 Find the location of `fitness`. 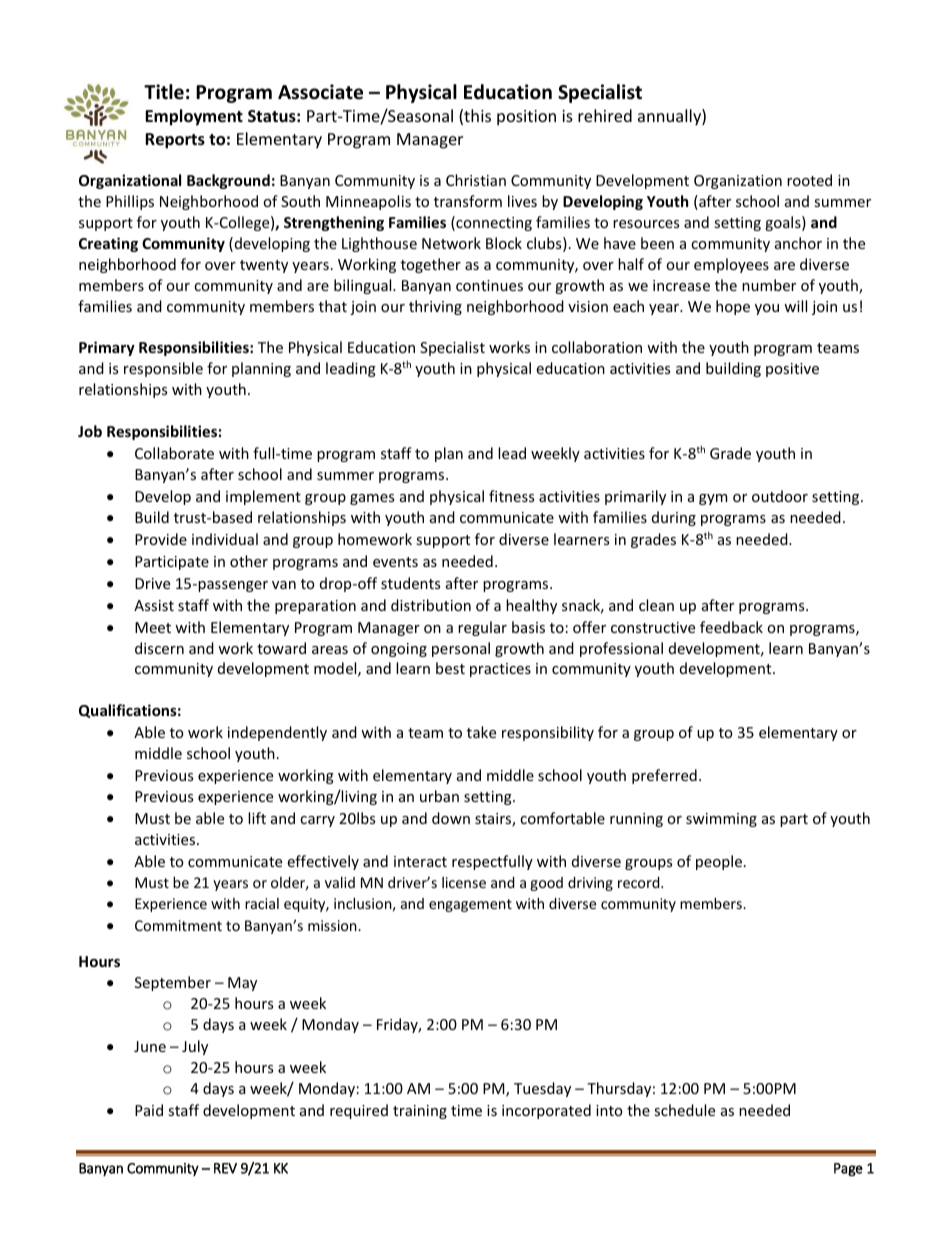

fitness is located at coordinates (511, 496).
